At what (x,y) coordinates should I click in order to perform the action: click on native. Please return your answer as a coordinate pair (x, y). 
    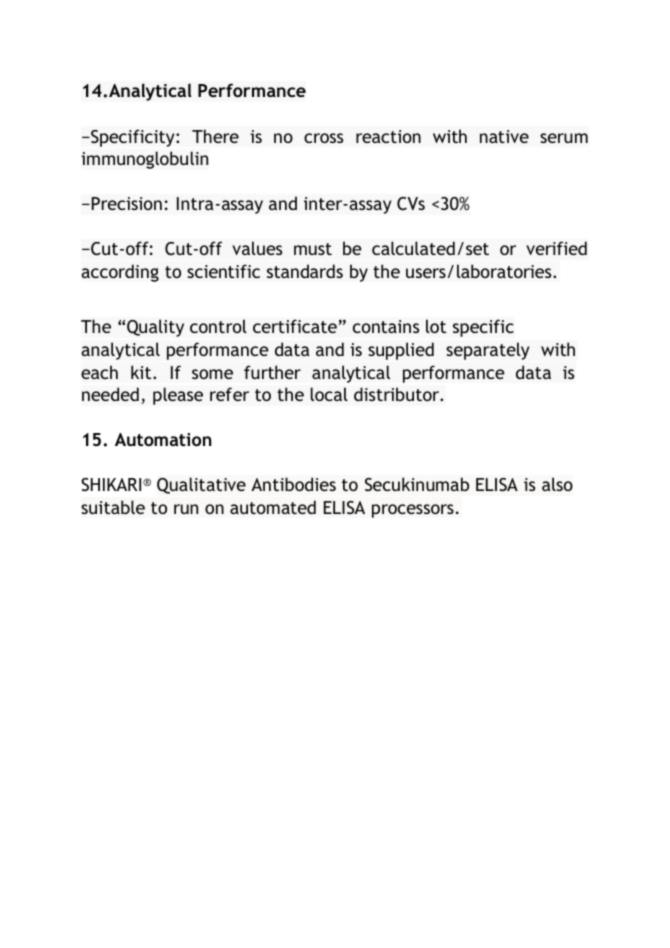
    Looking at the image, I should click on (504, 136).
